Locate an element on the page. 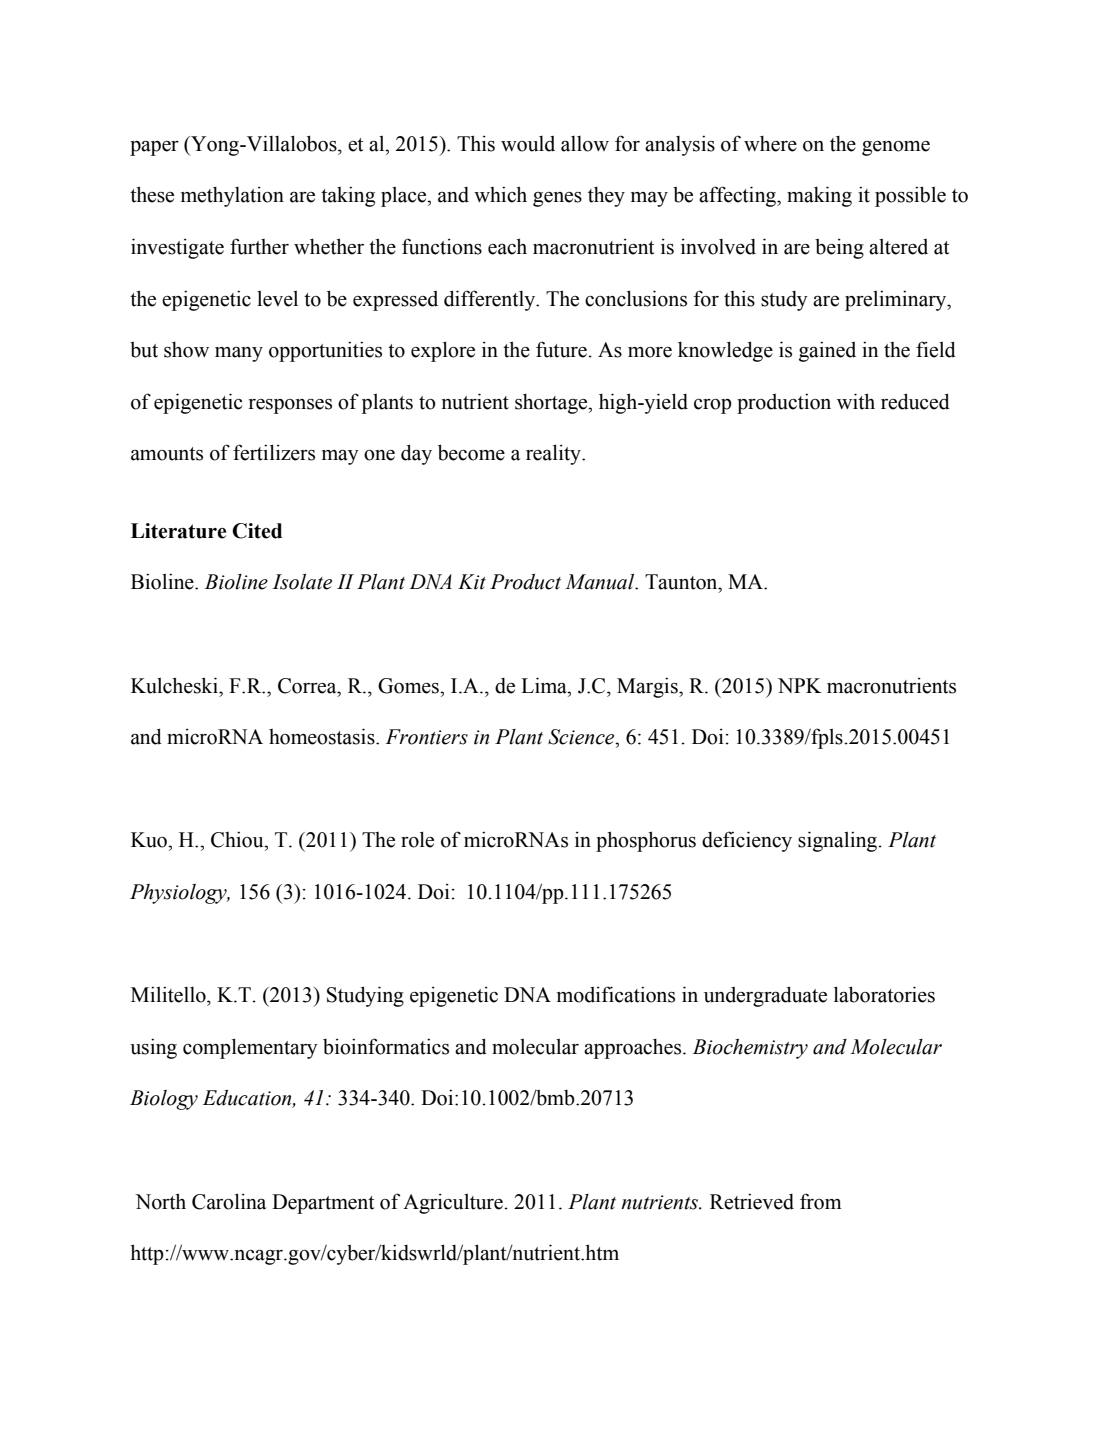  Carolina is located at coordinates (229, 1201).
